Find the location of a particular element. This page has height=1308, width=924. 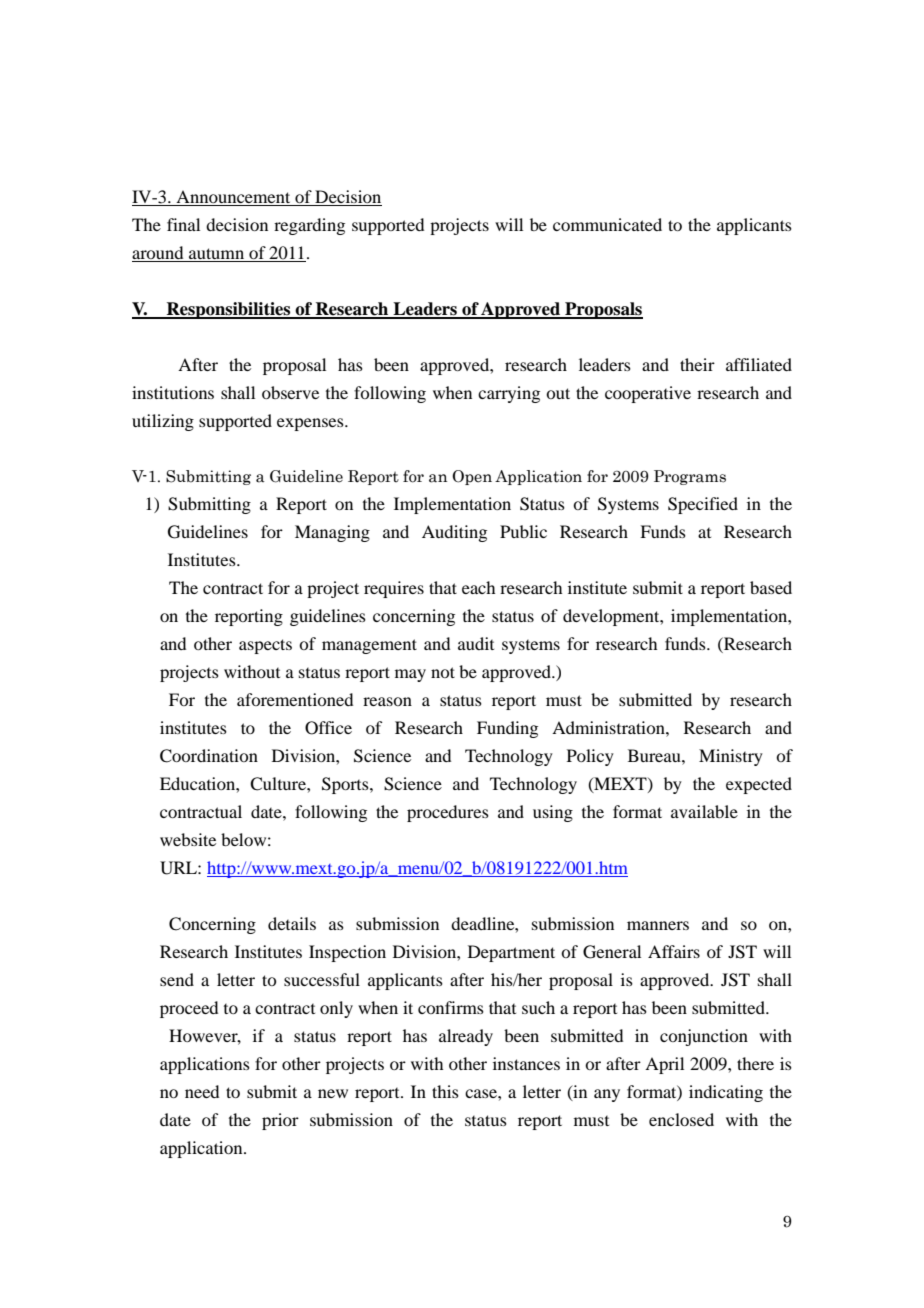

aspects is located at coordinates (265, 646).
